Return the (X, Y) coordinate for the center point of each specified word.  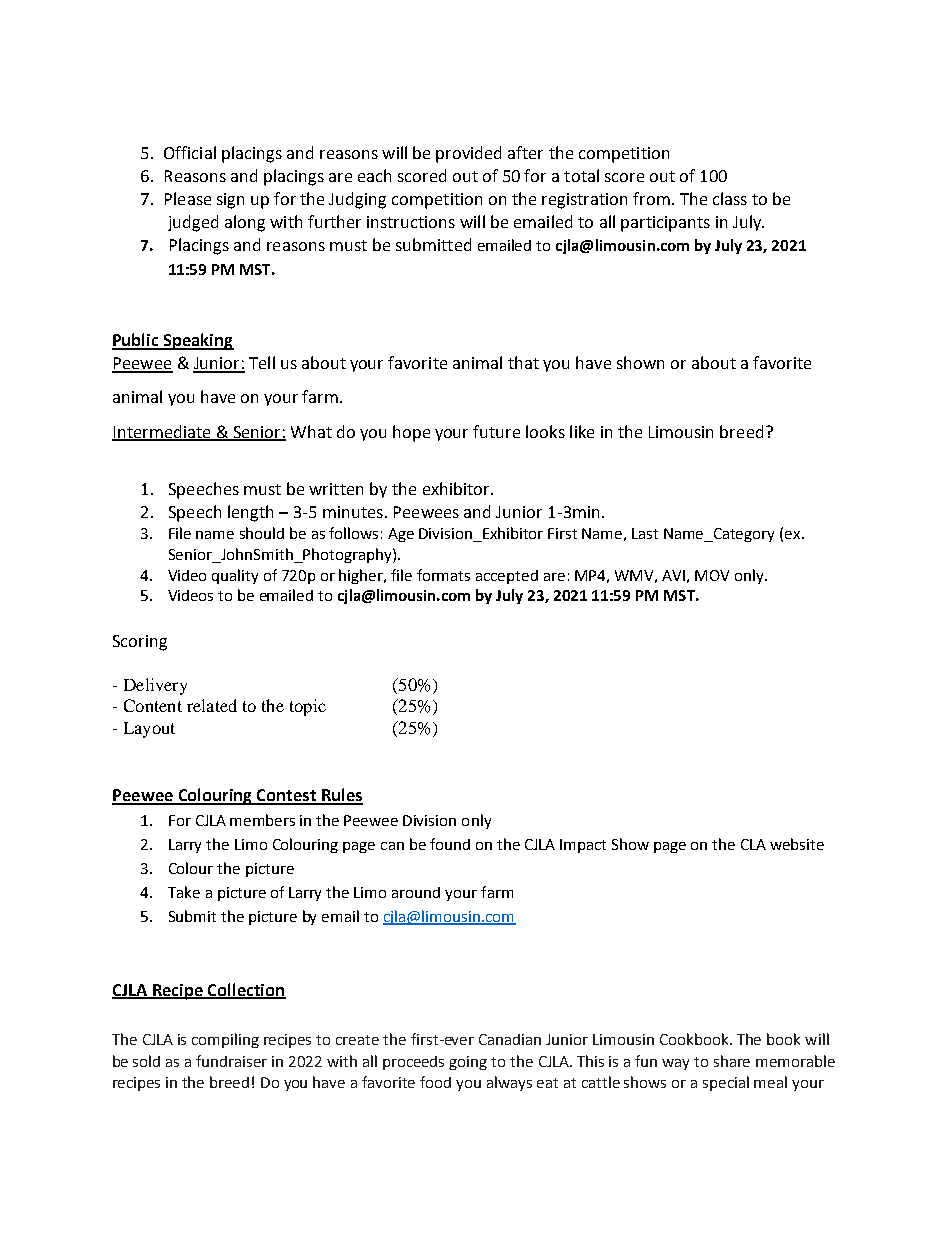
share (732, 1061)
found (450, 844)
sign (230, 201)
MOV (712, 575)
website (797, 844)
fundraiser (231, 1061)
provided (468, 154)
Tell (262, 362)
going (468, 1063)
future (496, 431)
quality (235, 576)
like (582, 431)
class (730, 198)
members (262, 820)
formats (443, 575)
